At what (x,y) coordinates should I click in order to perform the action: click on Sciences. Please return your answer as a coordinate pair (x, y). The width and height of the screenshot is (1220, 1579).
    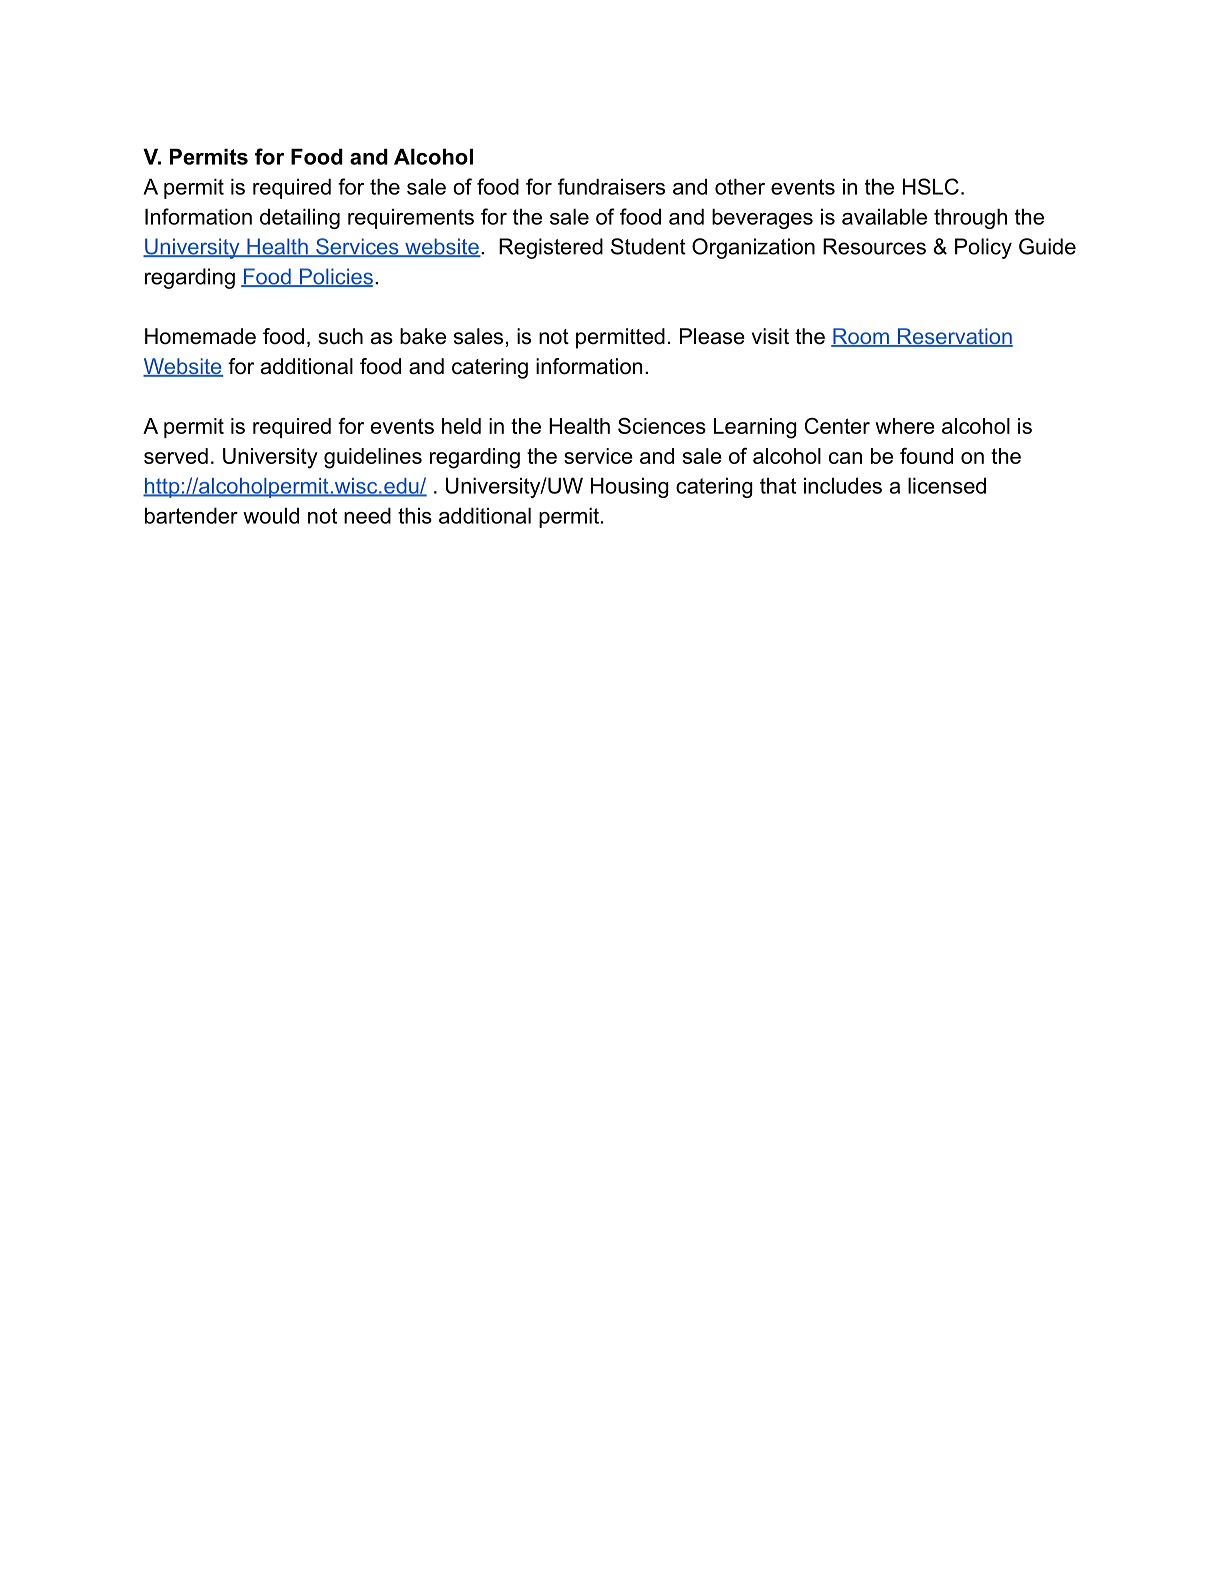
    Looking at the image, I should click on (662, 425).
